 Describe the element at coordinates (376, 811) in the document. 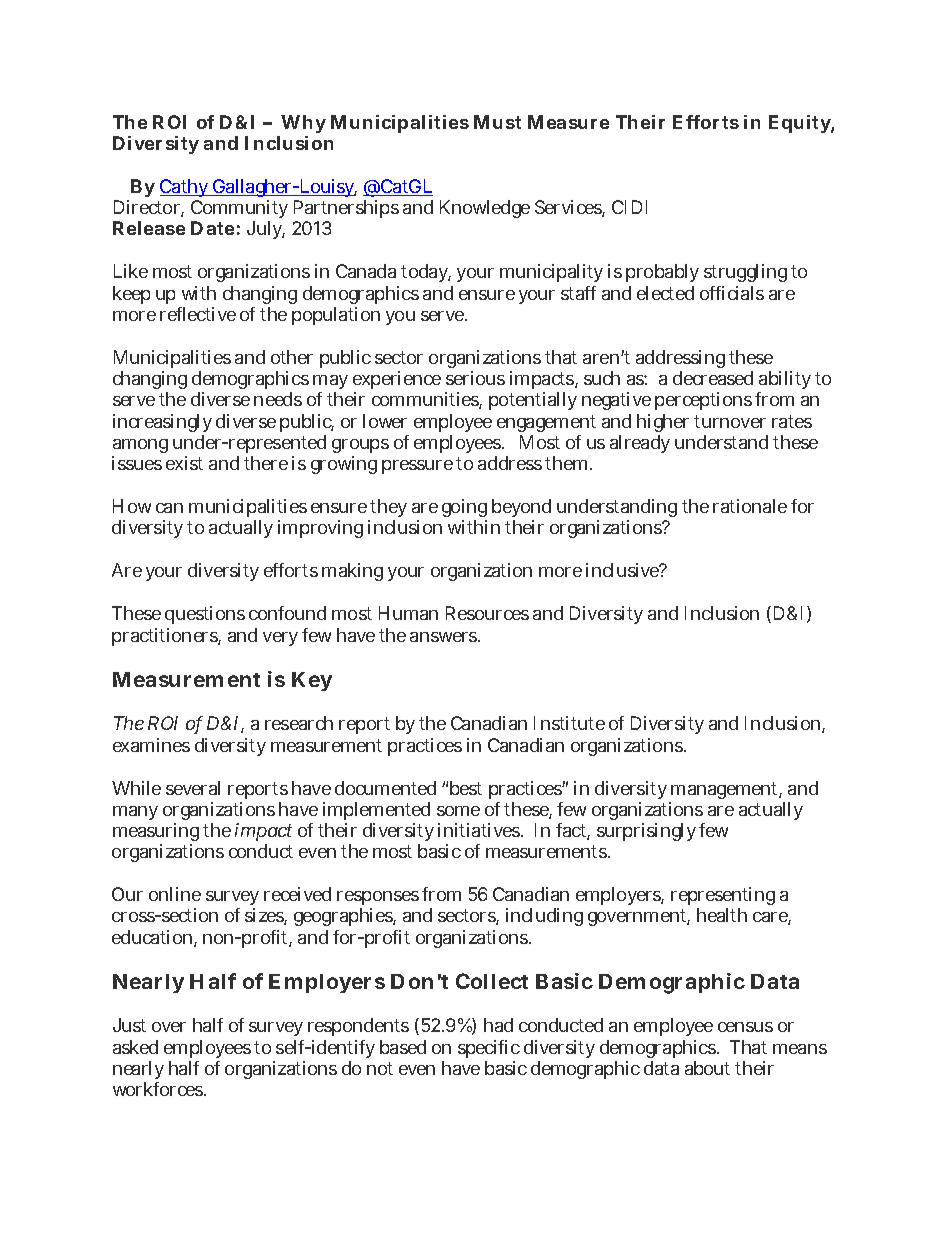

I see `implemented` at that location.
